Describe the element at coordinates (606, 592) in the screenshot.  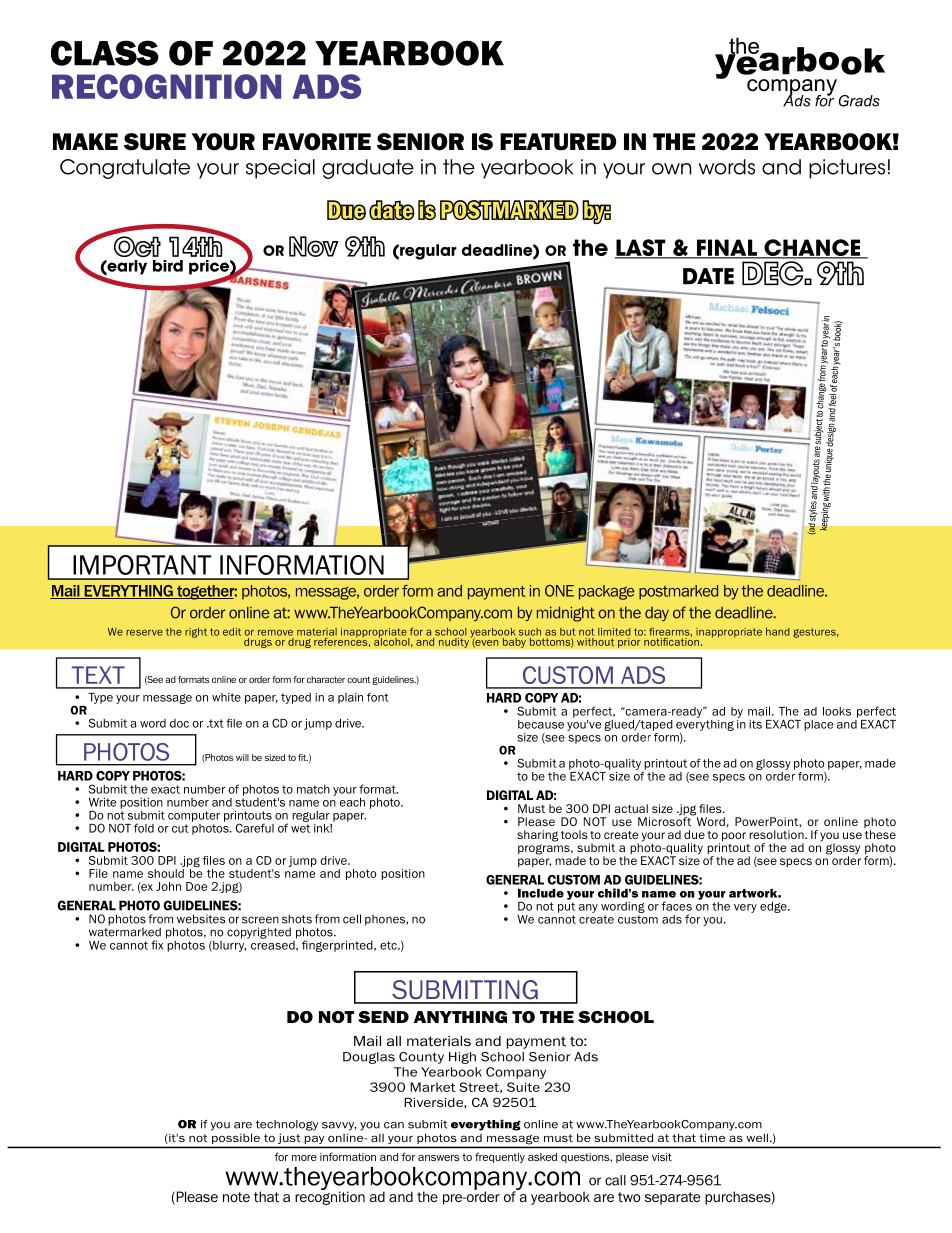
I see `package` at that location.
